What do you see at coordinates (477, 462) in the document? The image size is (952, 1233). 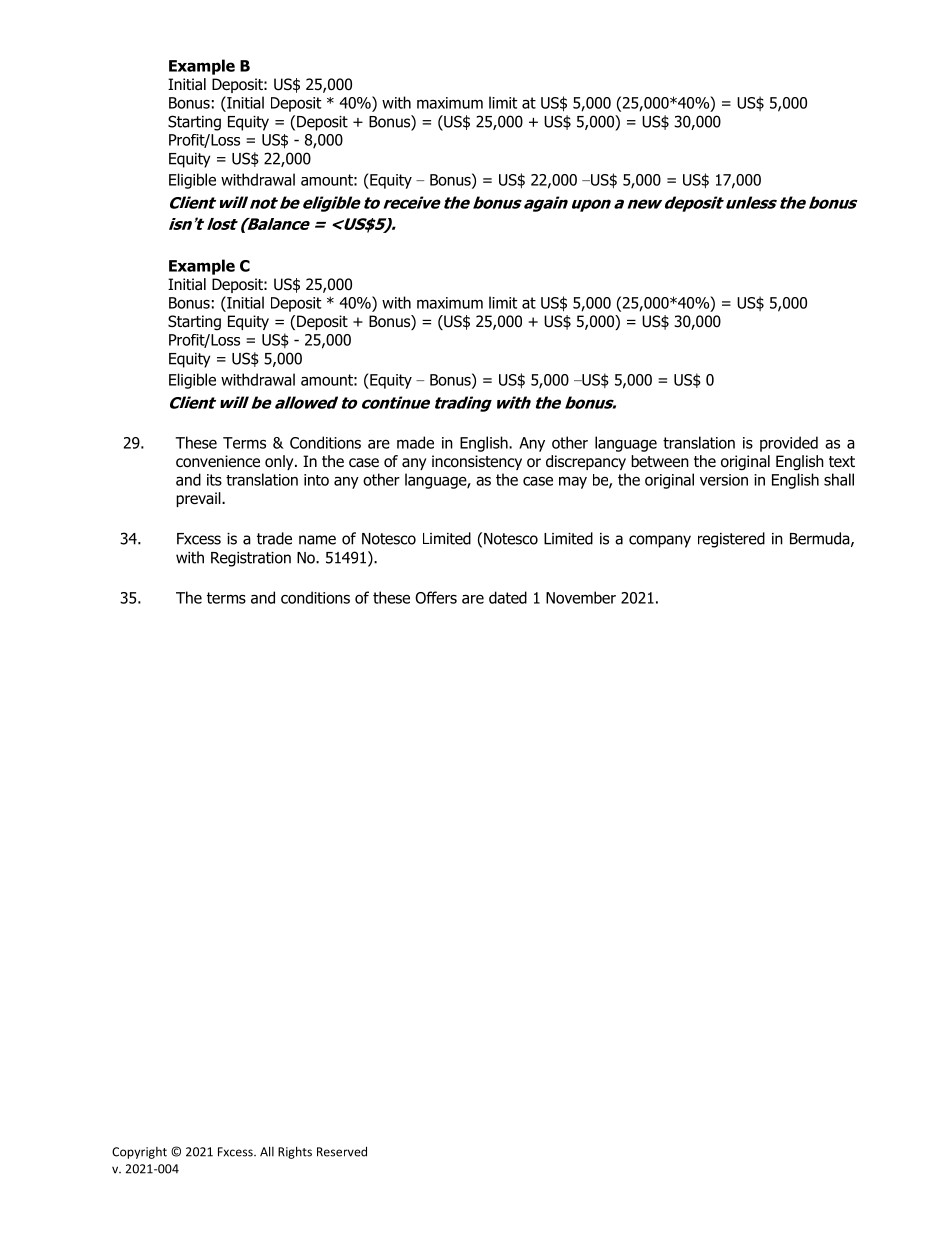 I see `inconsistency` at bounding box center [477, 462].
